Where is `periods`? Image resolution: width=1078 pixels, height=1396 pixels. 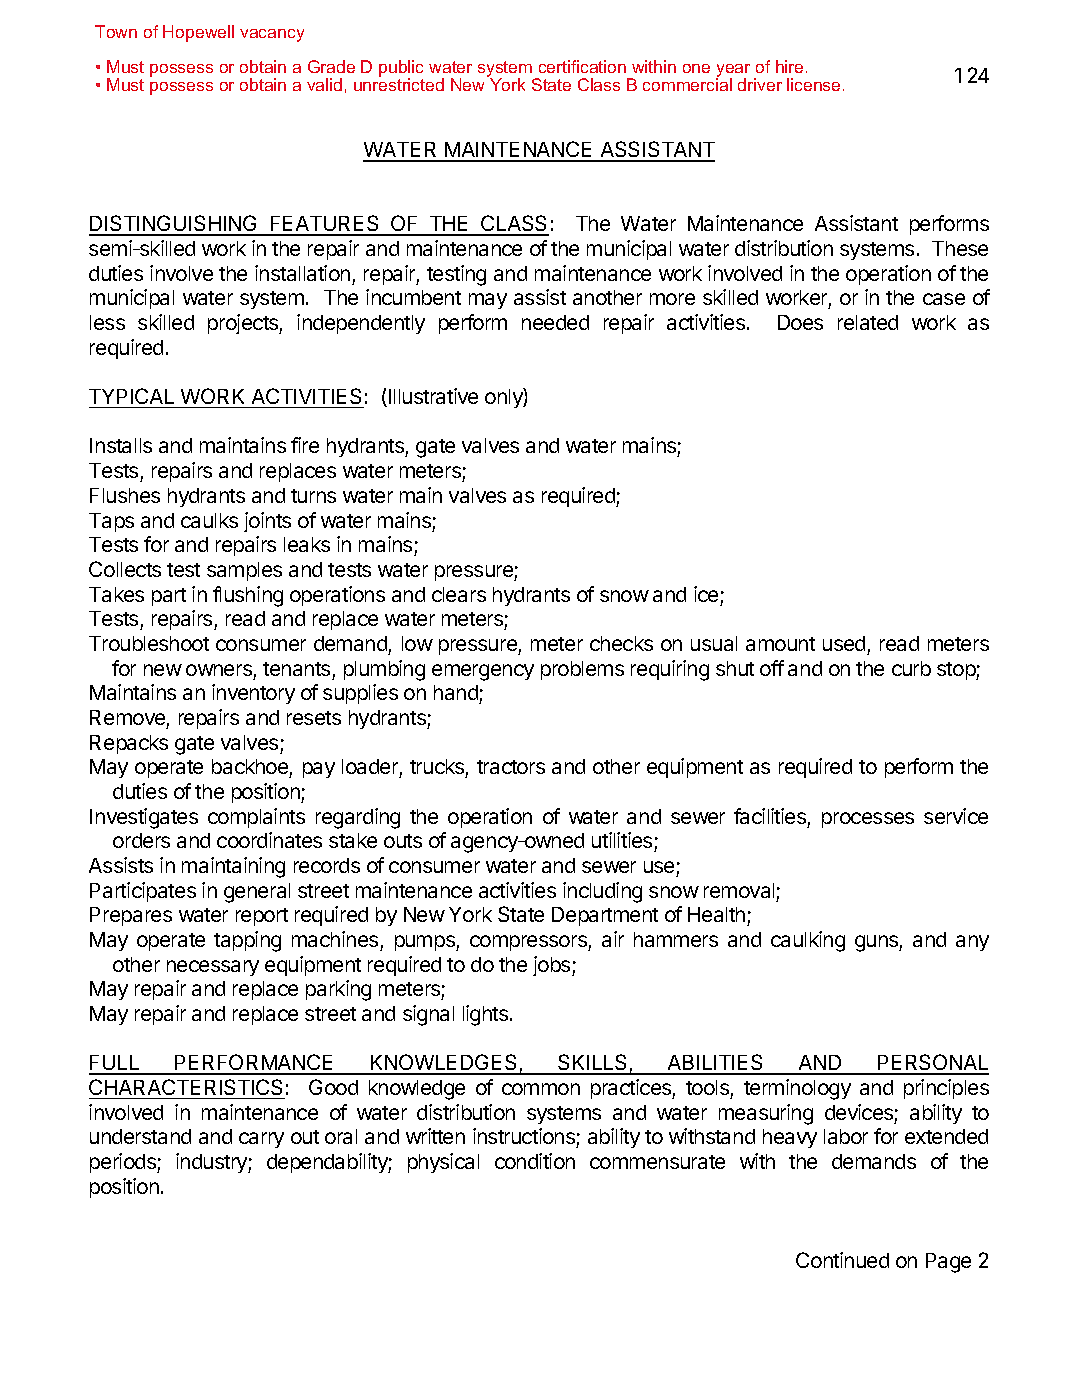
periods is located at coordinates (124, 1163).
